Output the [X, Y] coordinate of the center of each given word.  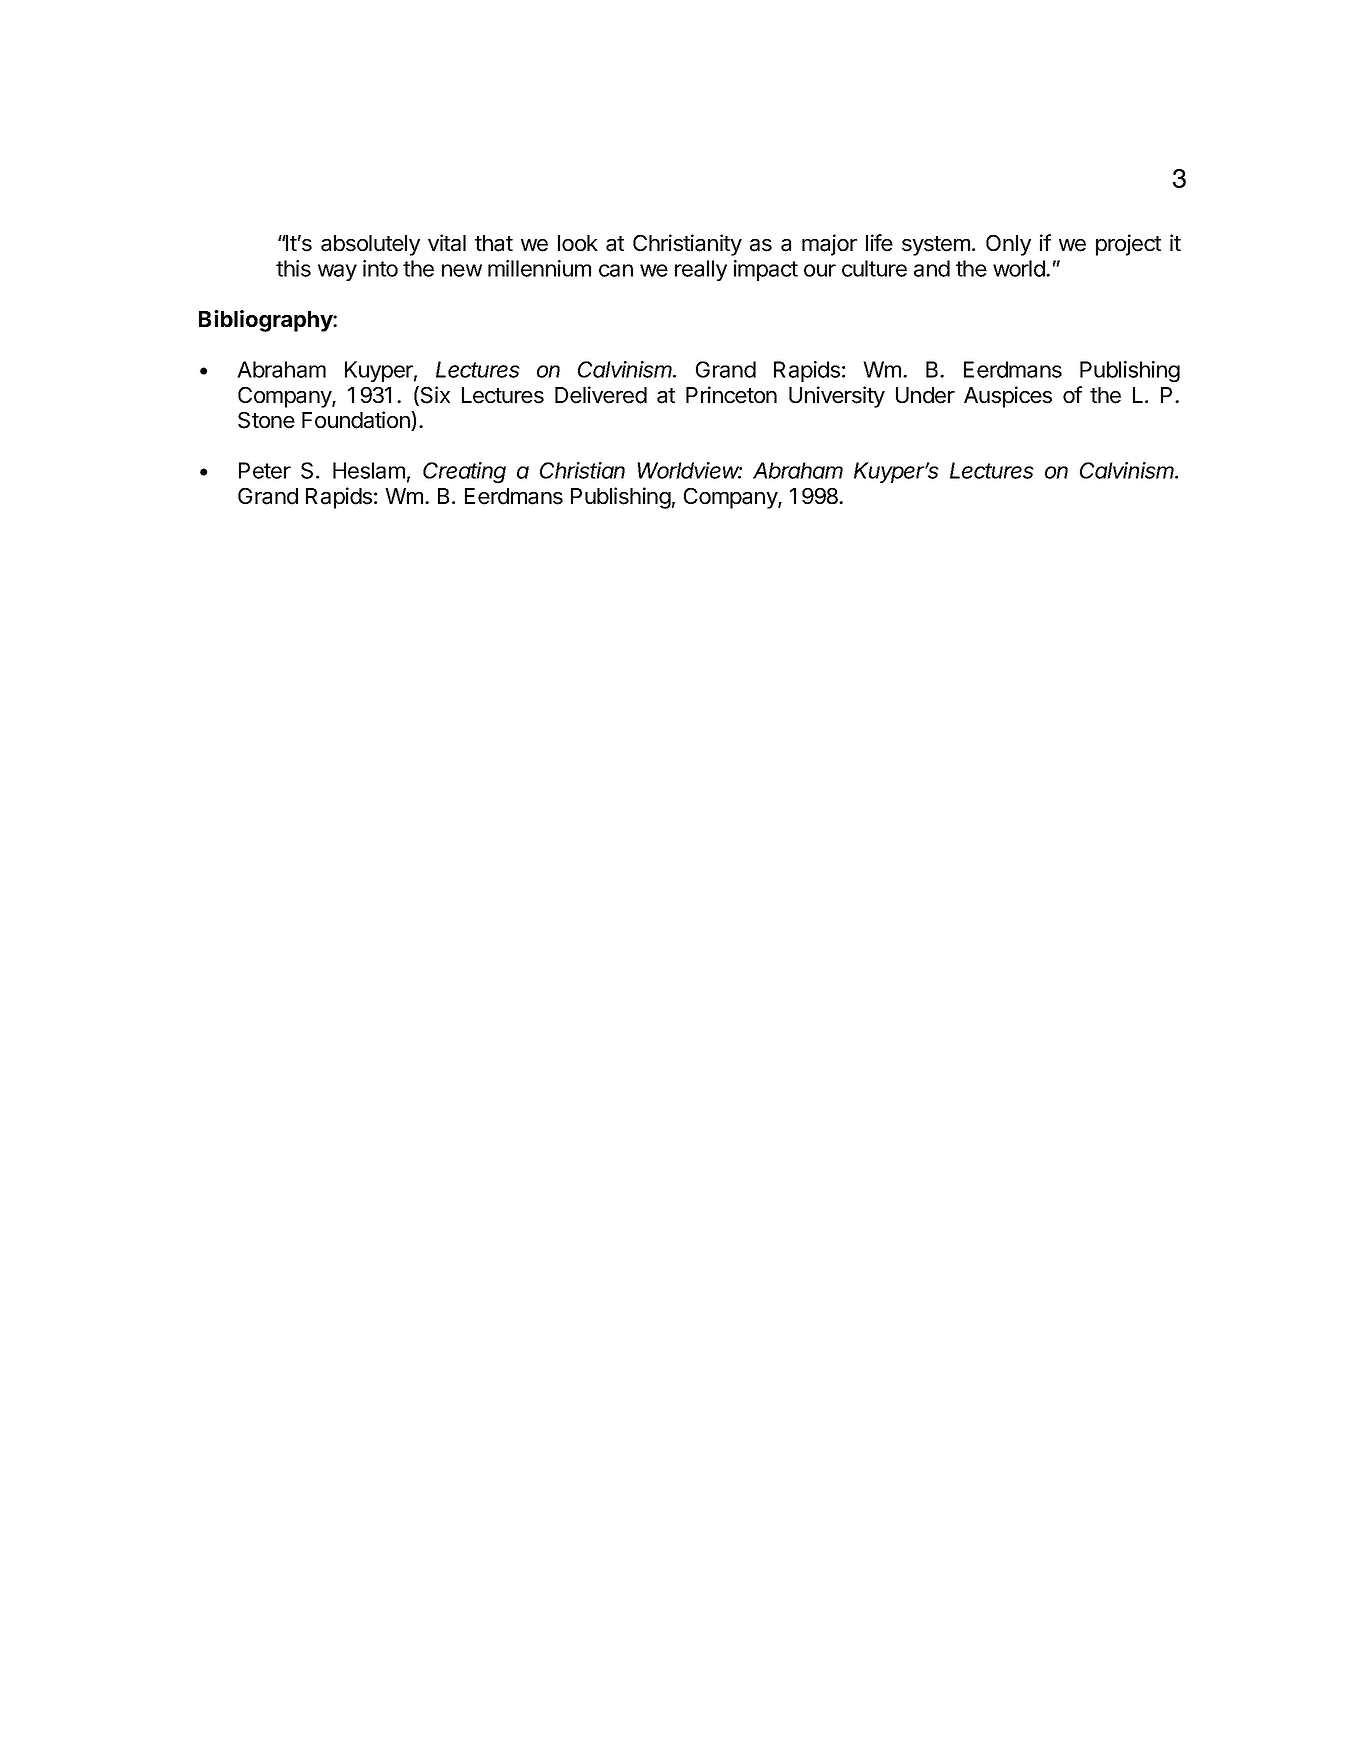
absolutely [370, 245]
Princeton [731, 395]
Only [1008, 245]
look [578, 243]
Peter [265, 470]
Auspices [1008, 397]
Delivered [601, 395]
